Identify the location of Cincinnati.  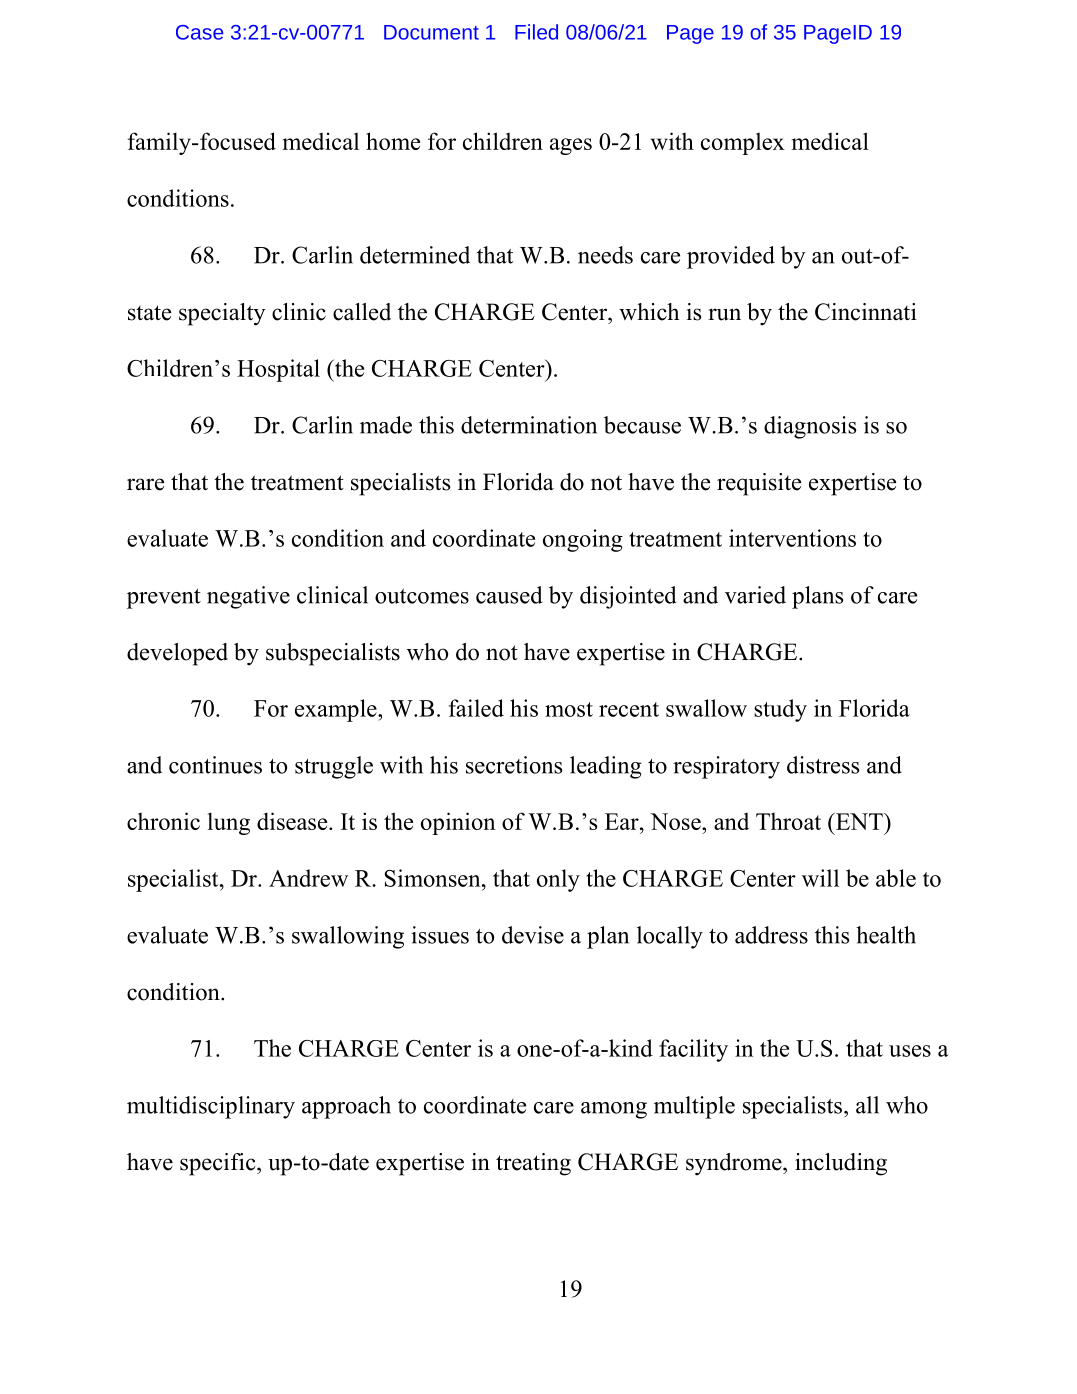
(866, 312).
